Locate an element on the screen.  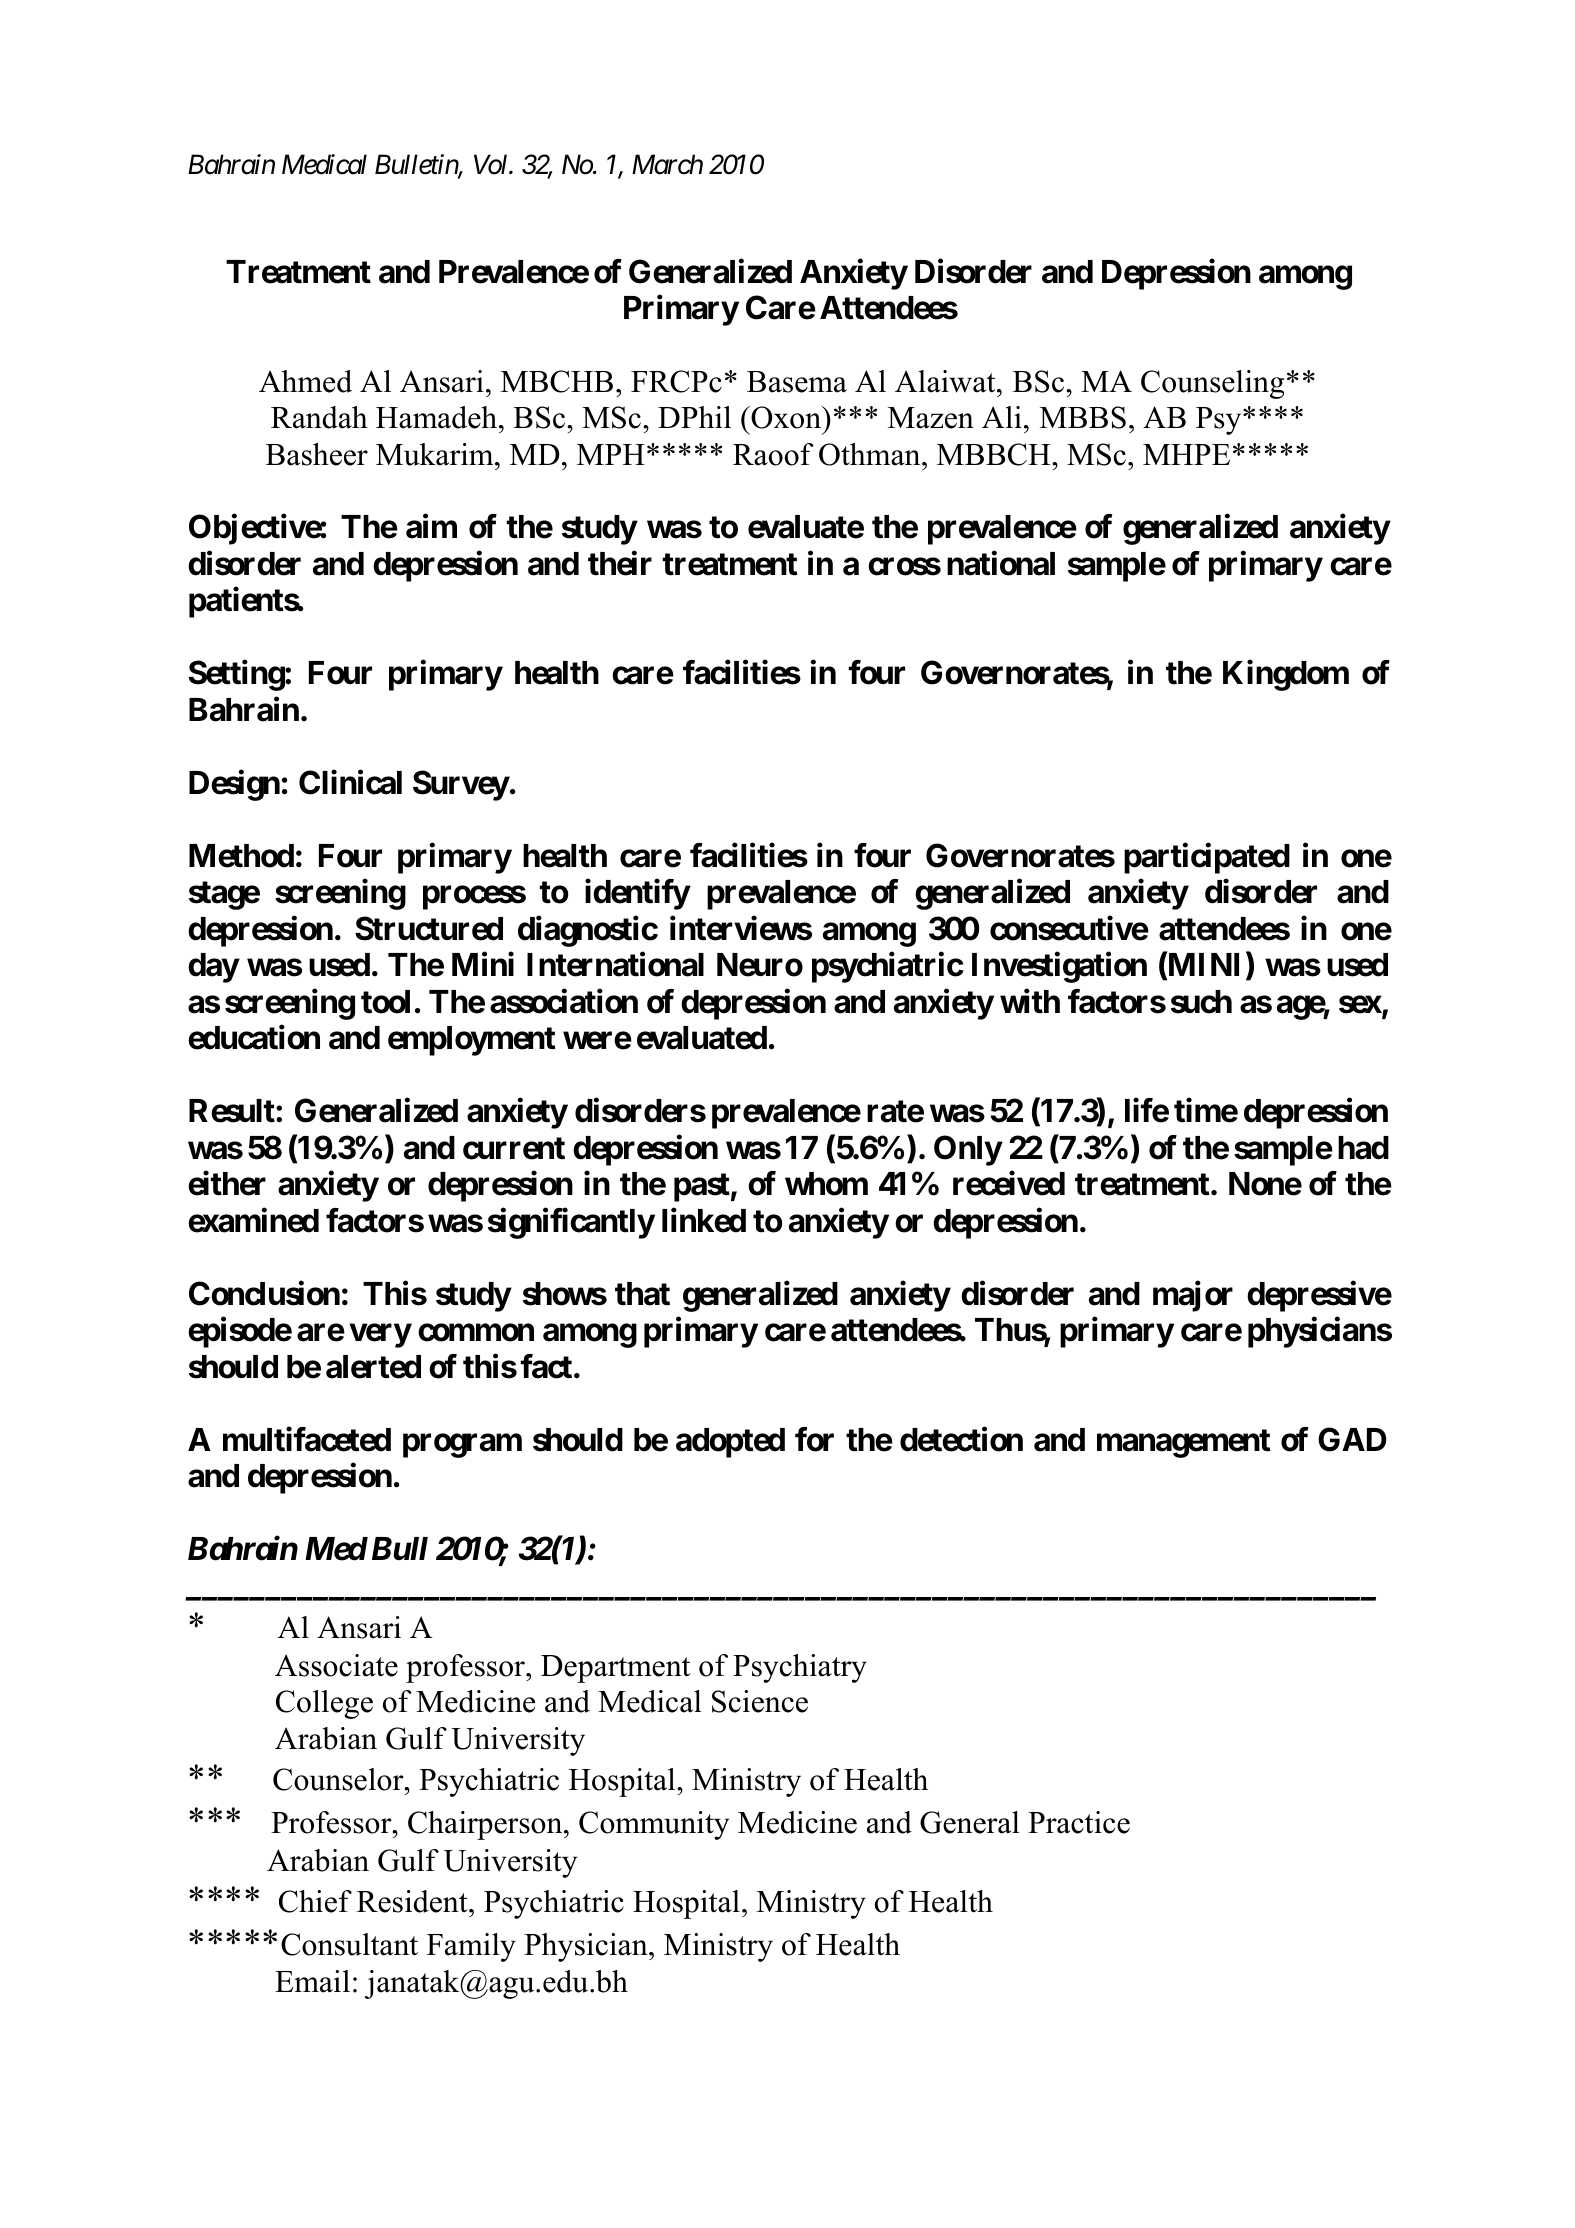
Counseling is located at coordinates (1212, 384).
